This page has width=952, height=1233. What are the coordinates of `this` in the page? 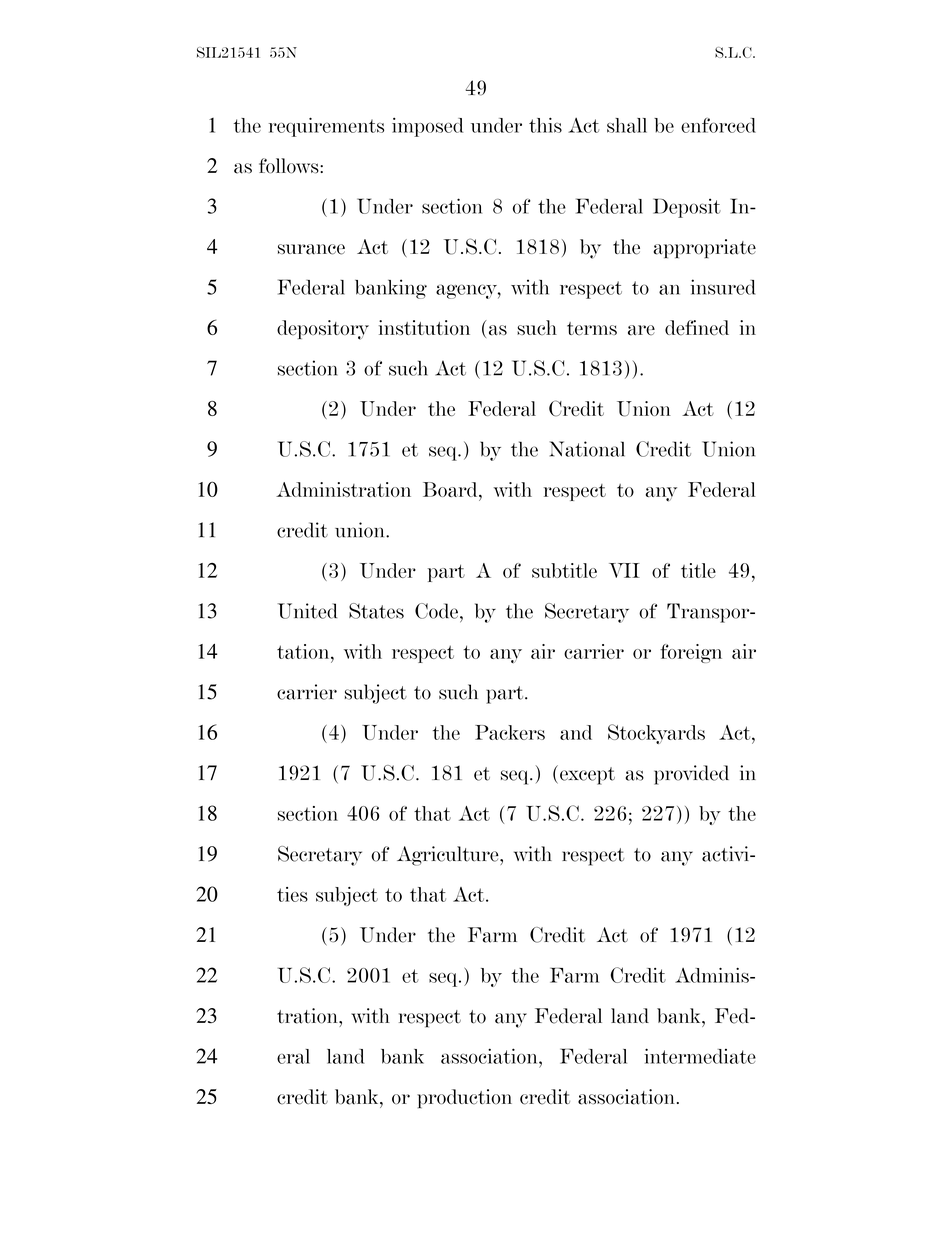 It's located at (545, 125).
